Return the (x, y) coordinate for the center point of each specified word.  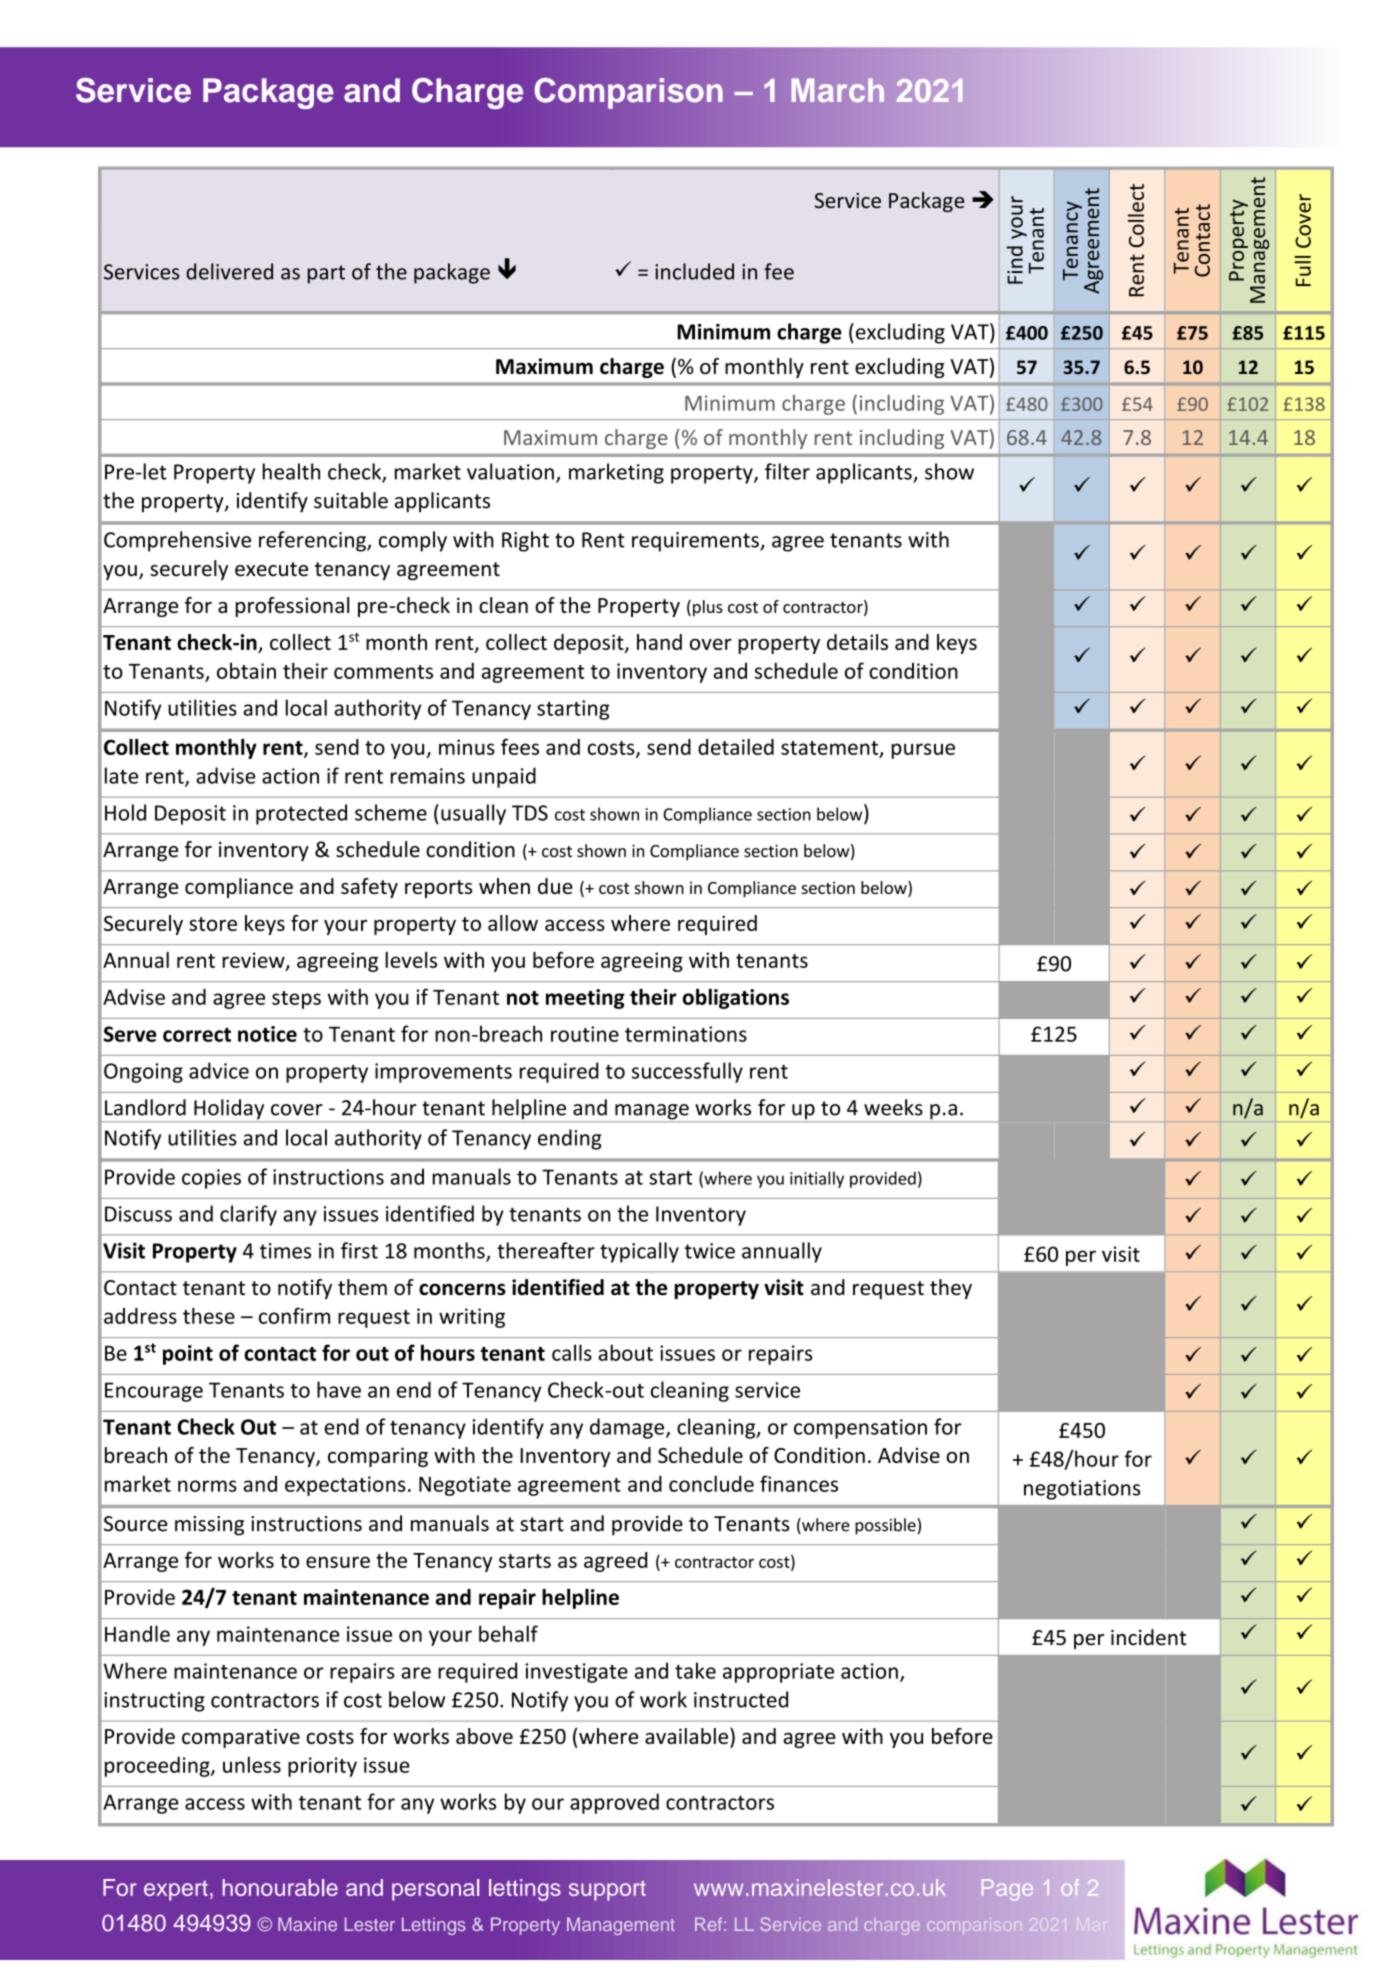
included (694, 271)
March (838, 90)
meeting (585, 999)
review (254, 961)
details (857, 642)
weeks (893, 1107)
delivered (229, 271)
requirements (696, 542)
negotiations (1082, 1490)
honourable (280, 1887)
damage (627, 1428)
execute (271, 569)
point (188, 1355)
